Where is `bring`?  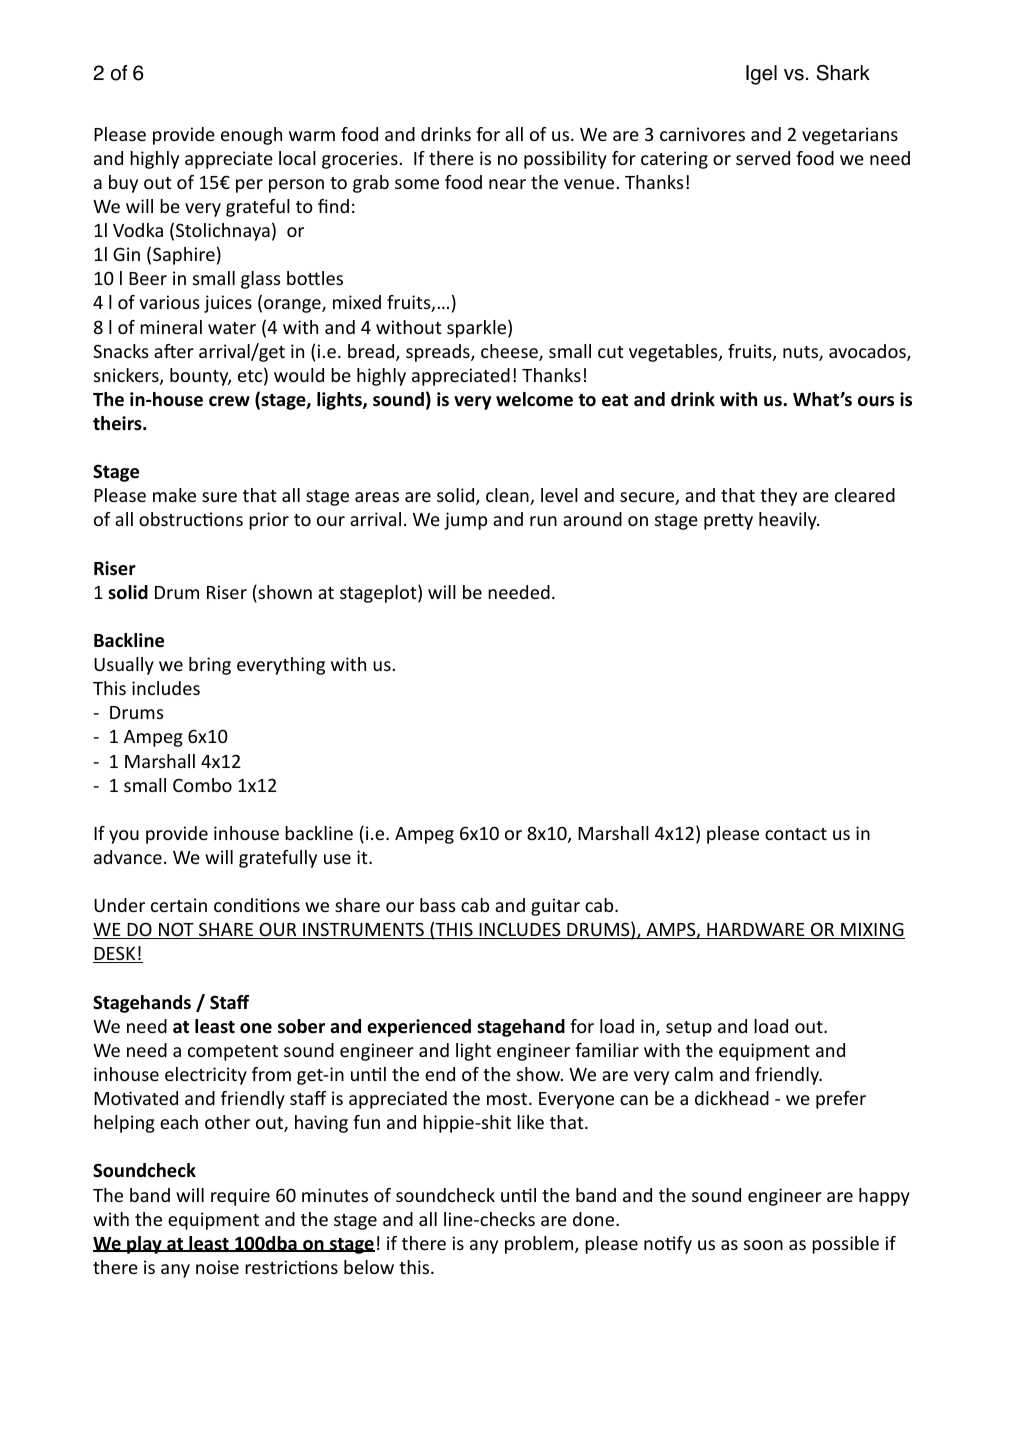
bring is located at coordinates (210, 666).
